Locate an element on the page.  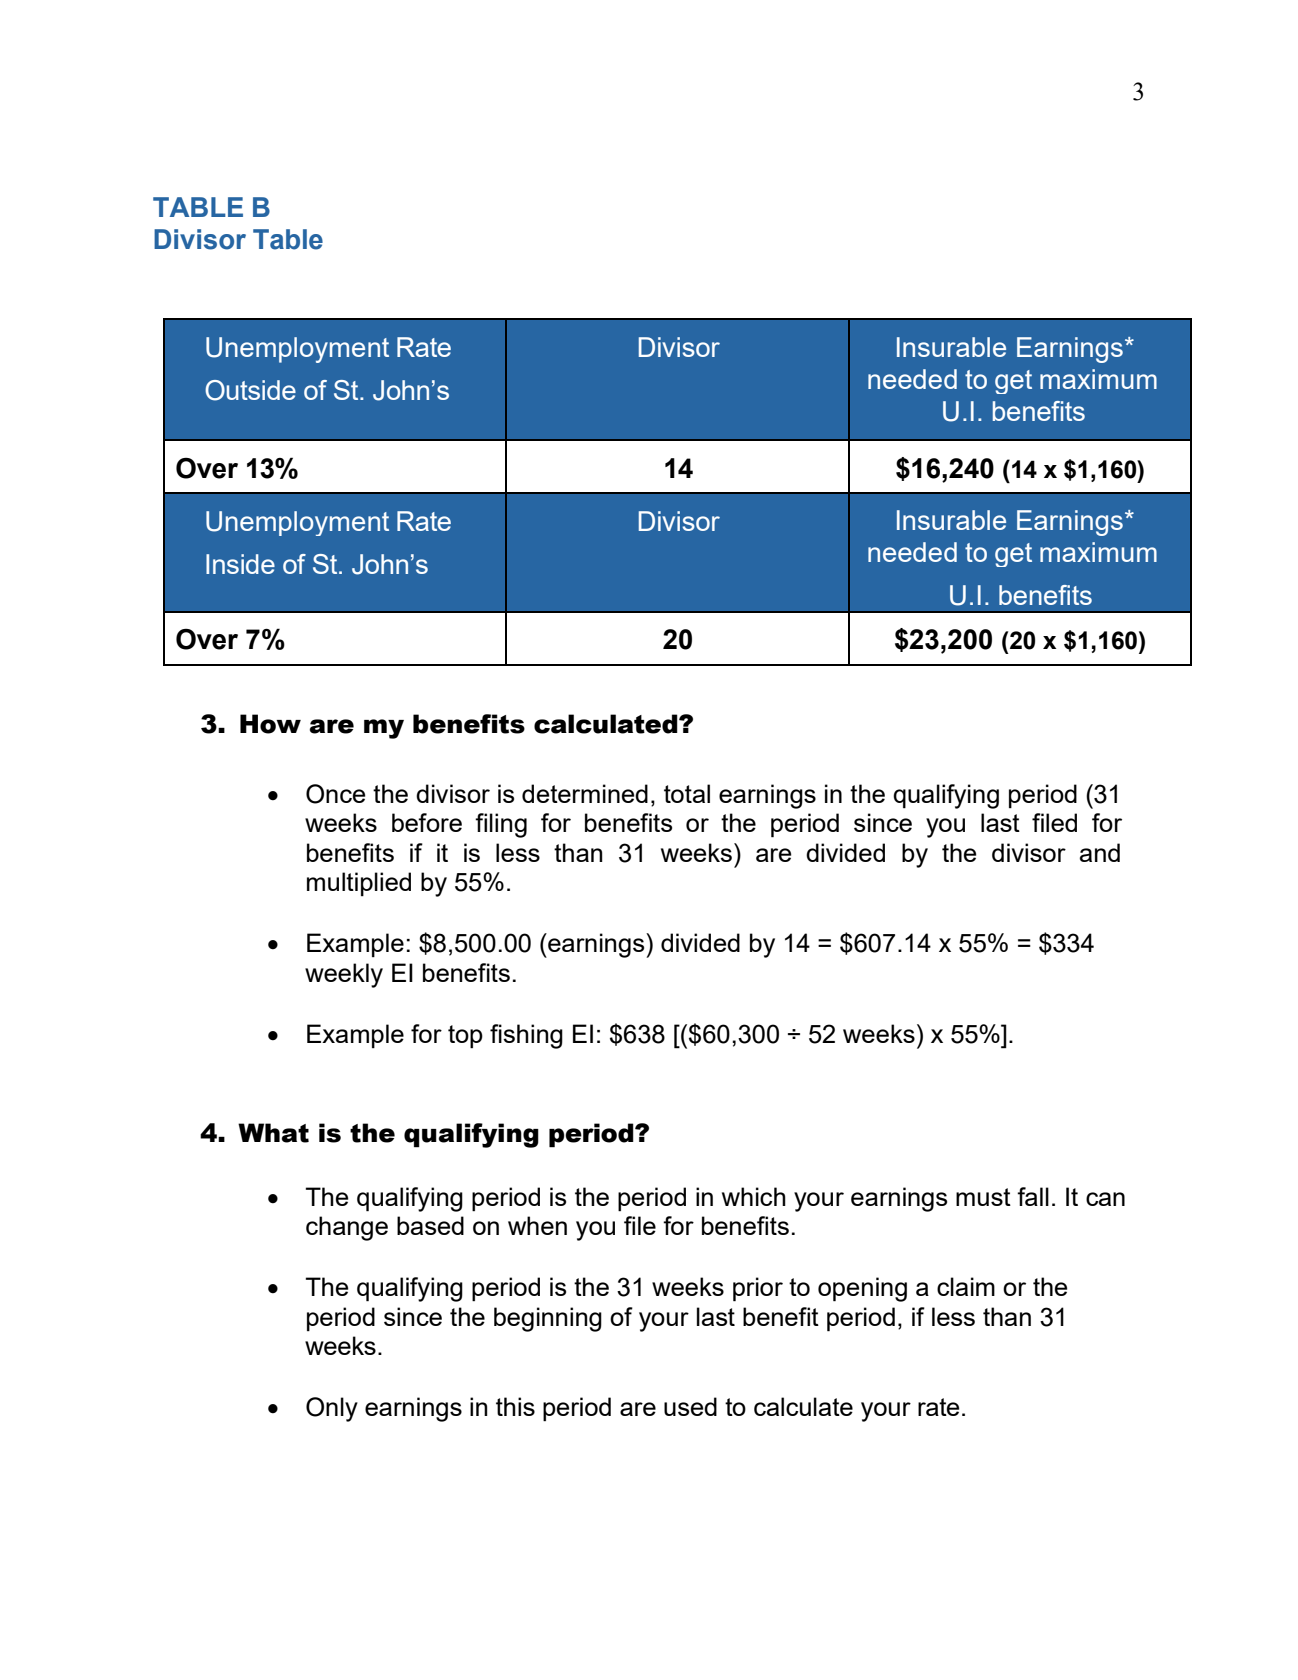
Outside is located at coordinates (250, 390).
